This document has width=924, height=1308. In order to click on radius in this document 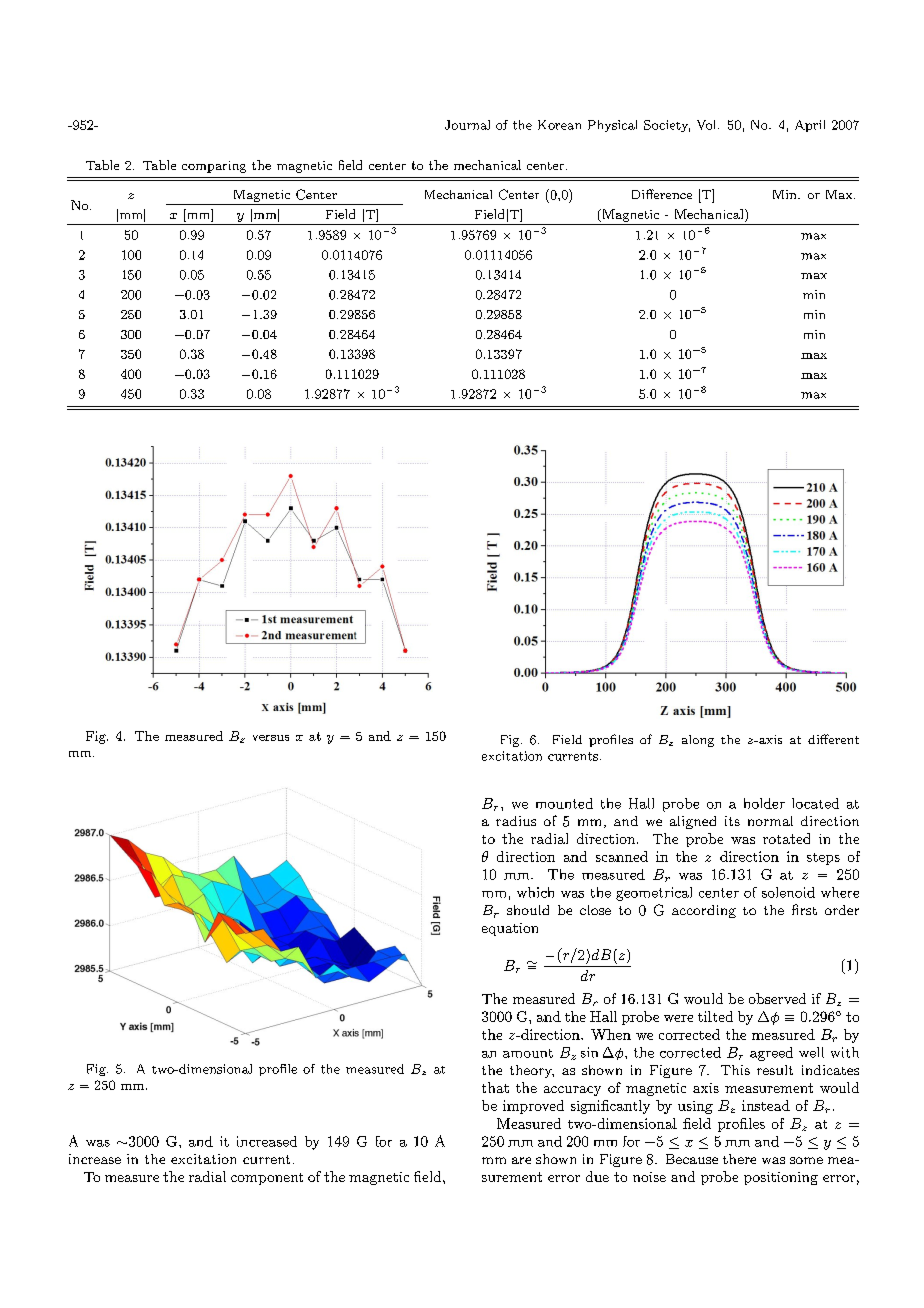, I will do `click(516, 821)`.
